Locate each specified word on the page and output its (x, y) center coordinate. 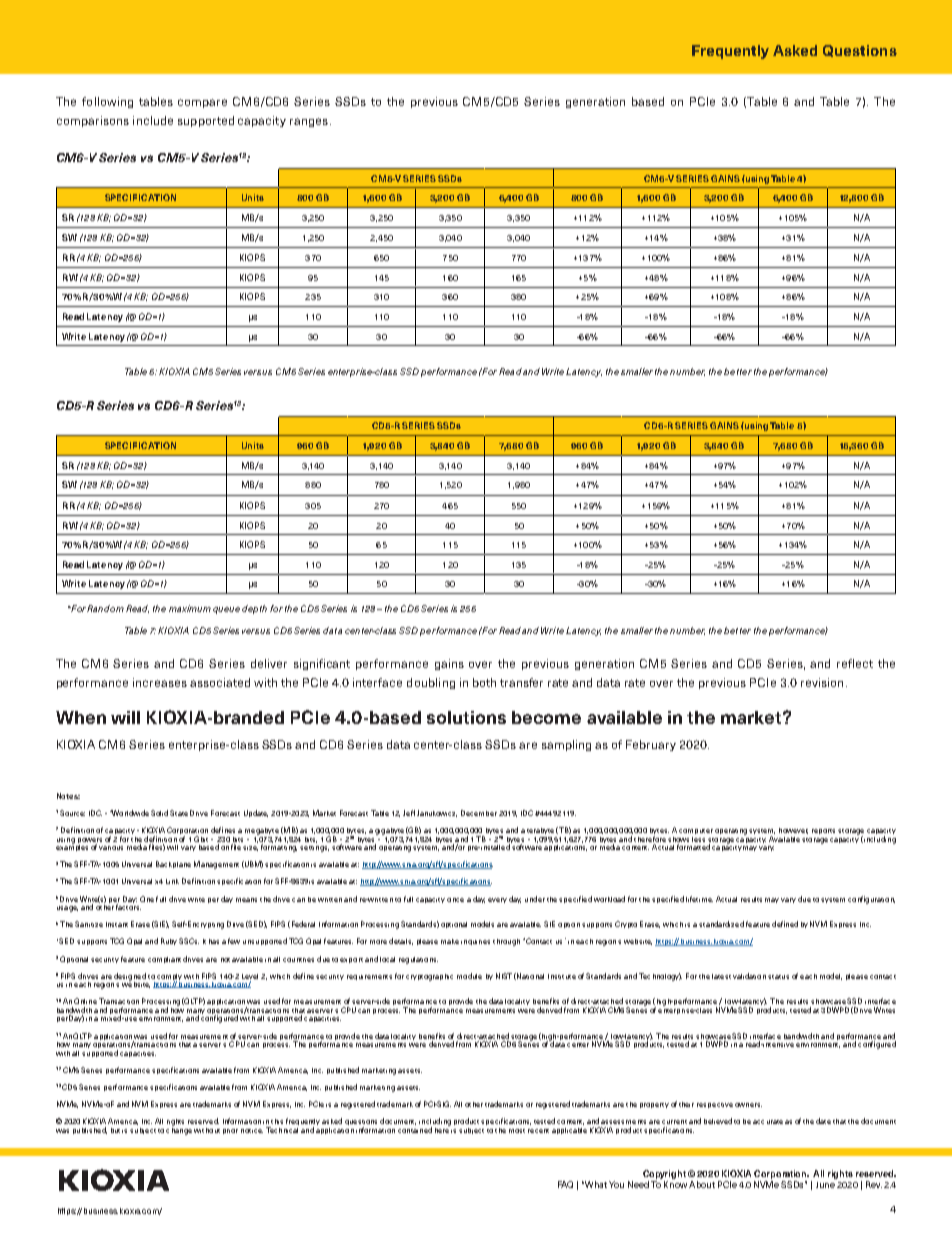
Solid (159, 813)
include (153, 120)
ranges (309, 122)
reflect (855, 663)
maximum (190, 608)
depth (254, 609)
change (179, 1130)
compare (202, 103)
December (479, 813)
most (517, 1131)
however (793, 831)
